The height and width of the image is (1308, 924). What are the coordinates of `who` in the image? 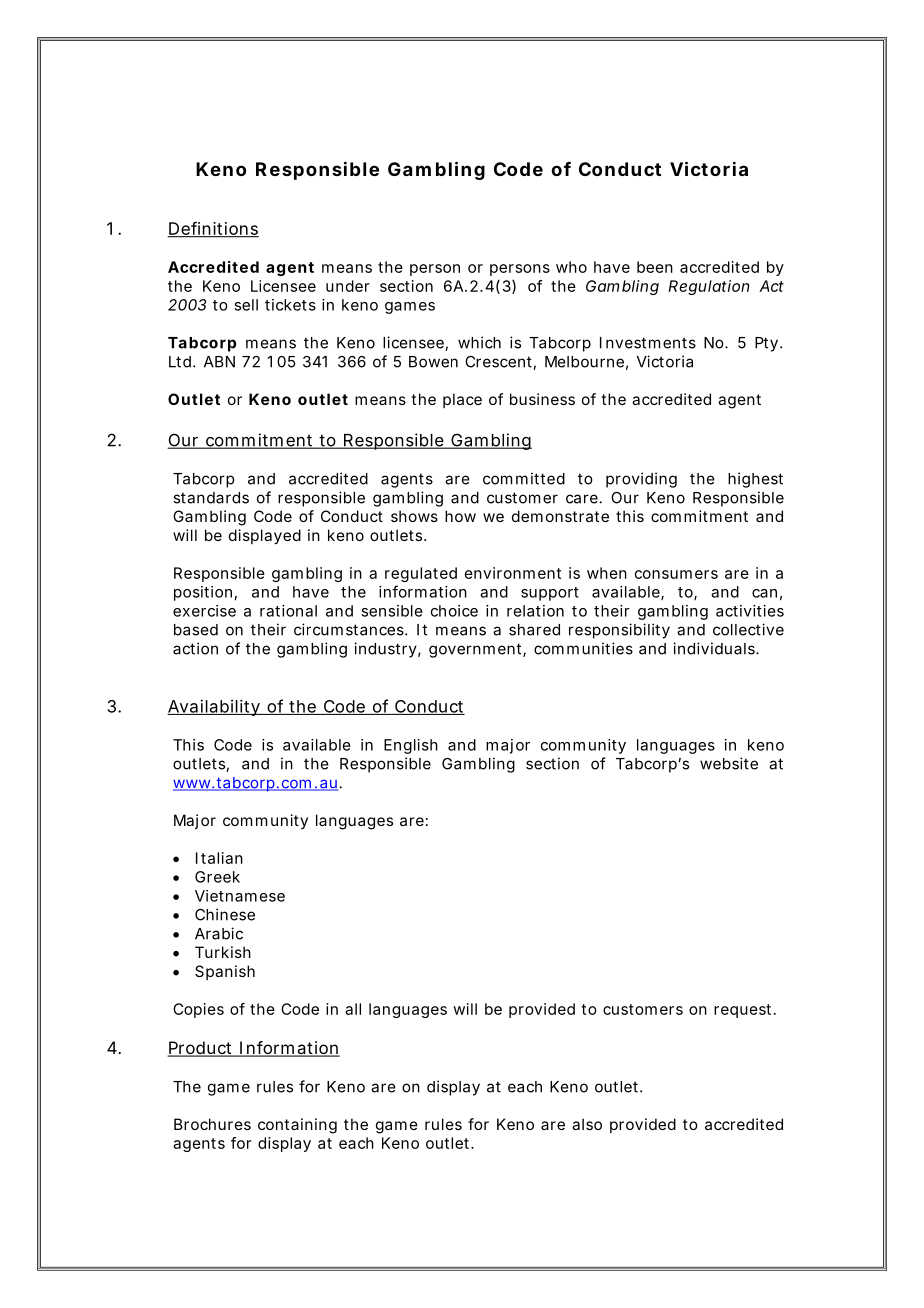 It's located at (571, 267).
